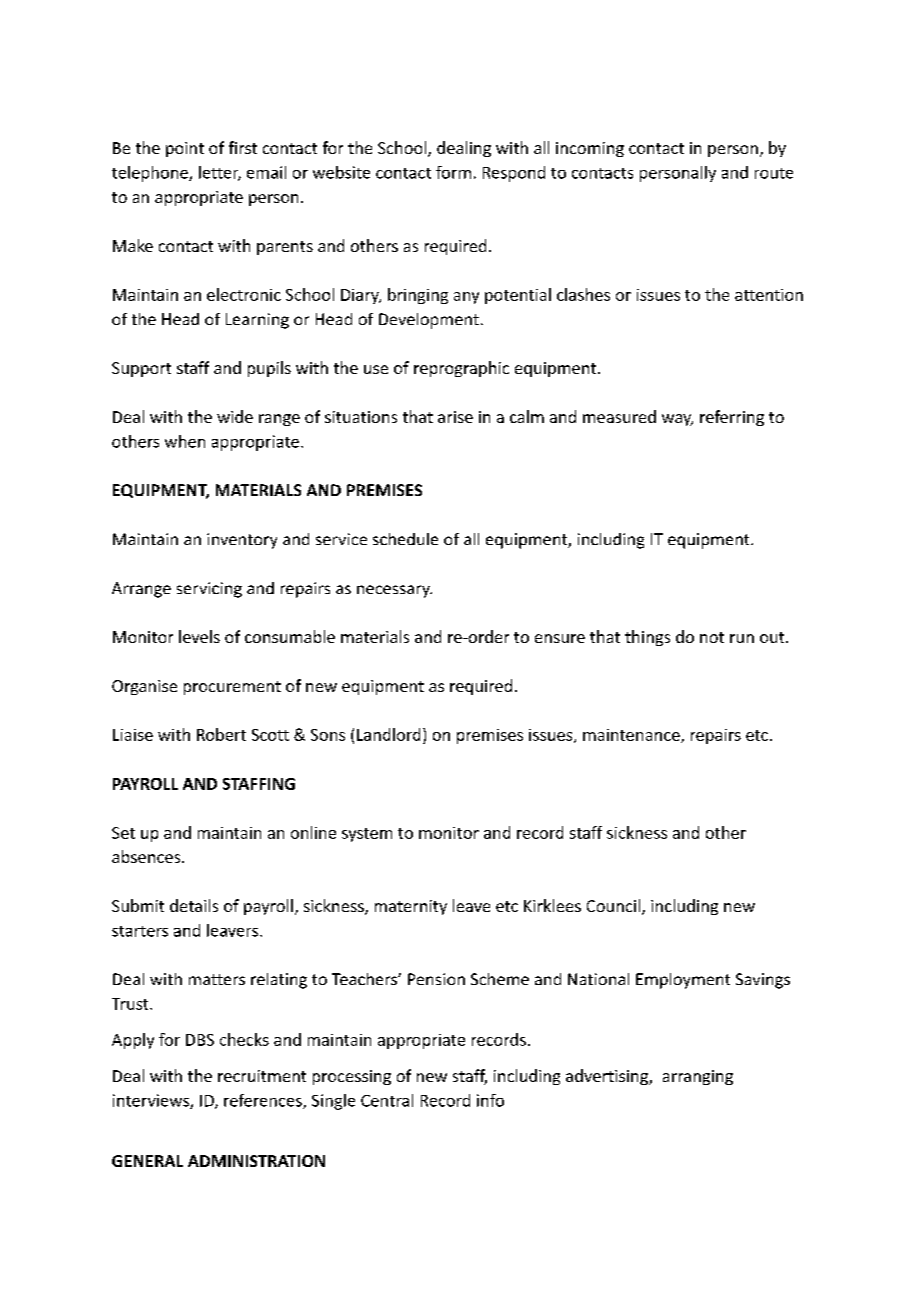 The width and height of the screenshot is (924, 1307). What do you see at coordinates (490, 1100) in the screenshot?
I see `info` at bounding box center [490, 1100].
